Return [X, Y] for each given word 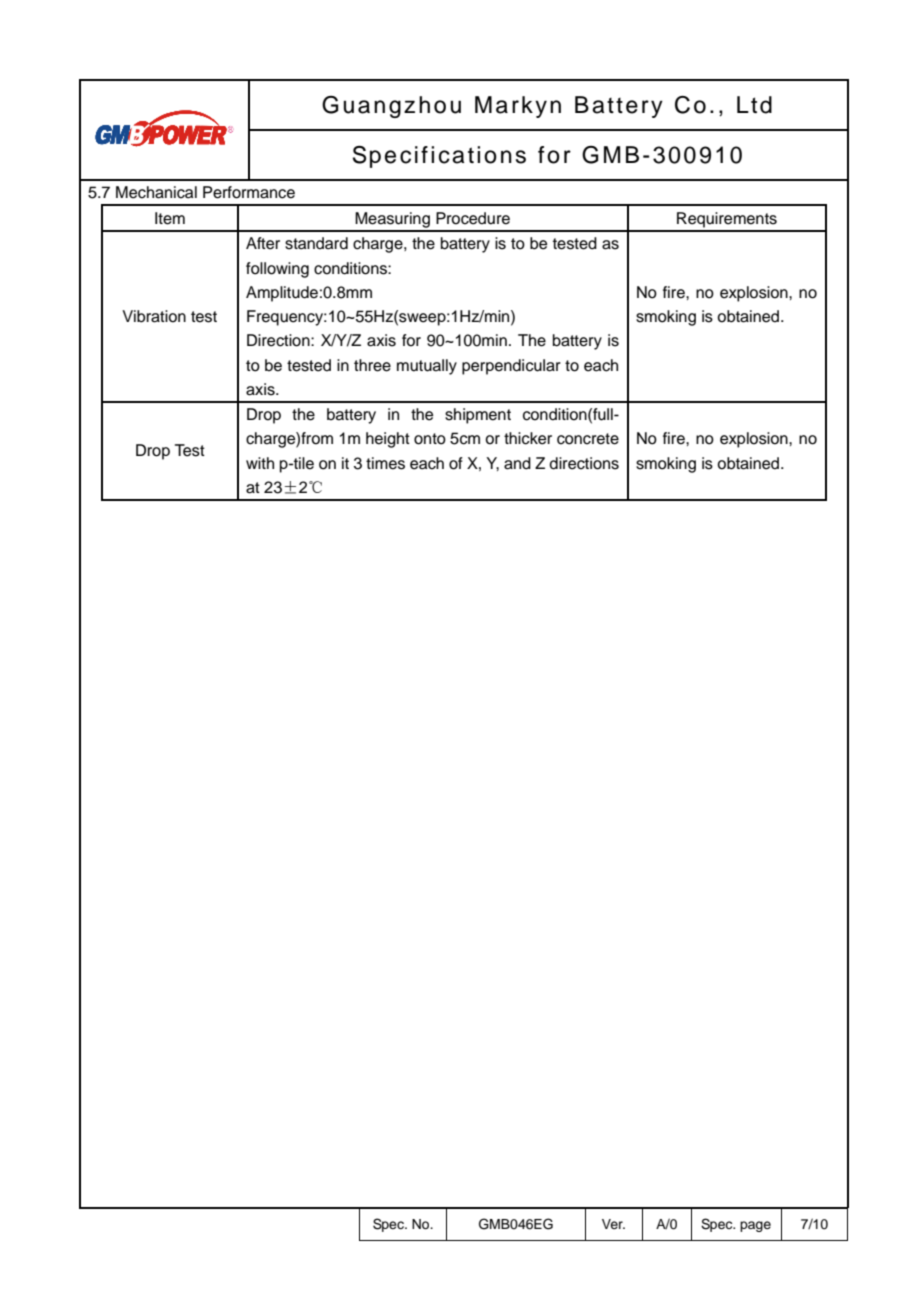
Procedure [473, 218]
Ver [613, 1224]
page [755, 1226]
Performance [249, 192]
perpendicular [511, 367]
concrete [588, 439]
